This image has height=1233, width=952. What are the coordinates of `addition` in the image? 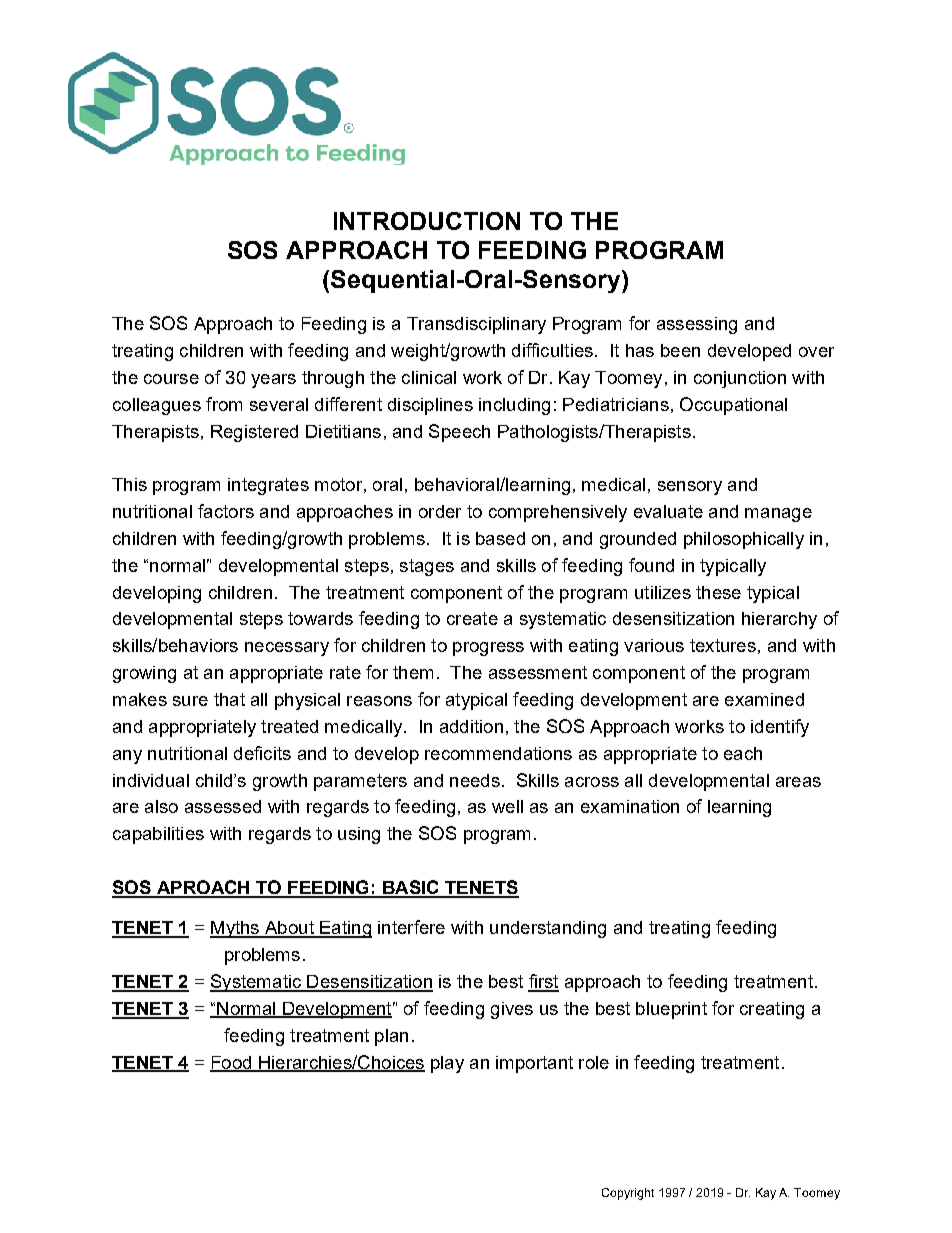 It's located at (471, 726).
